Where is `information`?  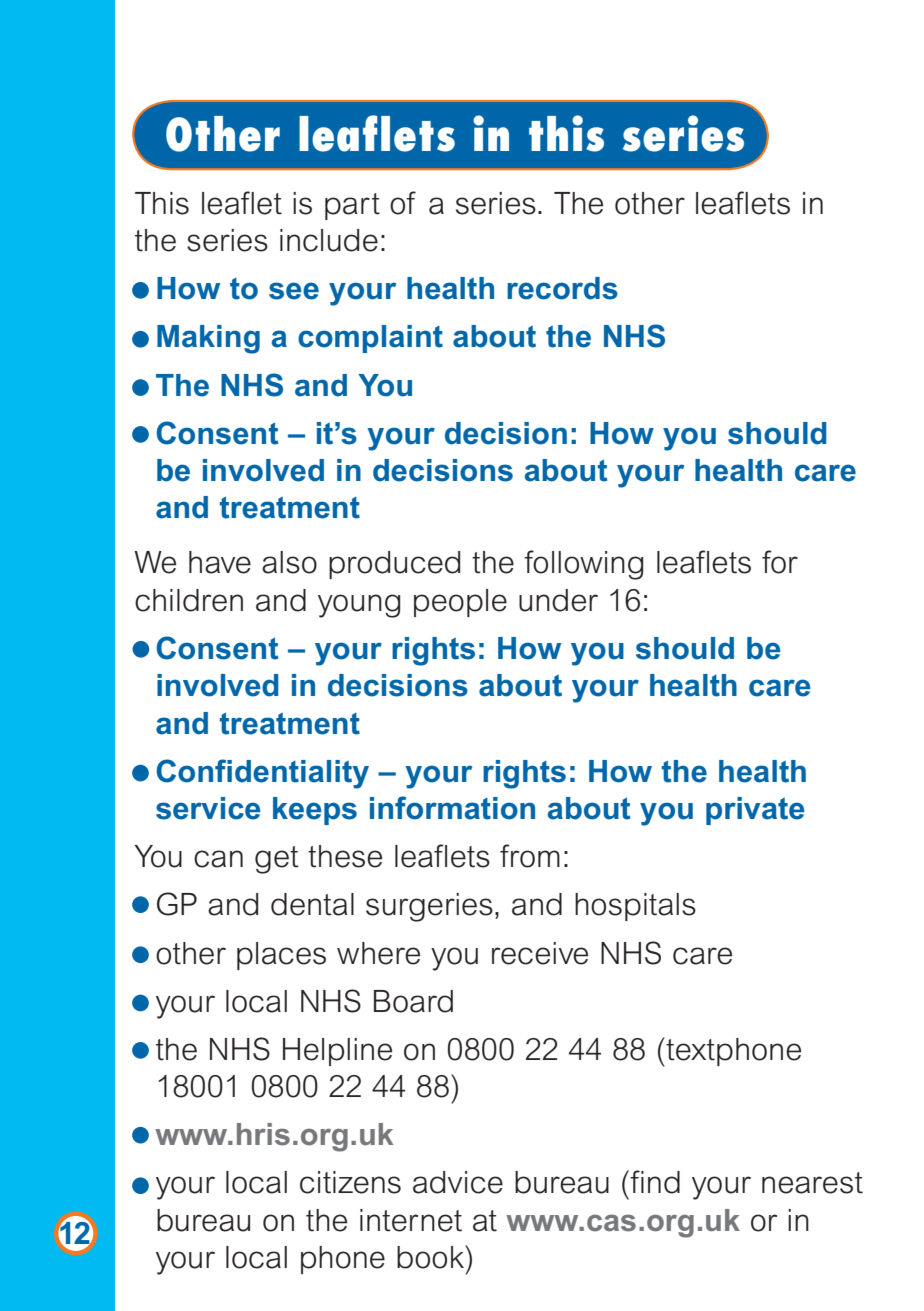
information is located at coordinates (452, 808).
